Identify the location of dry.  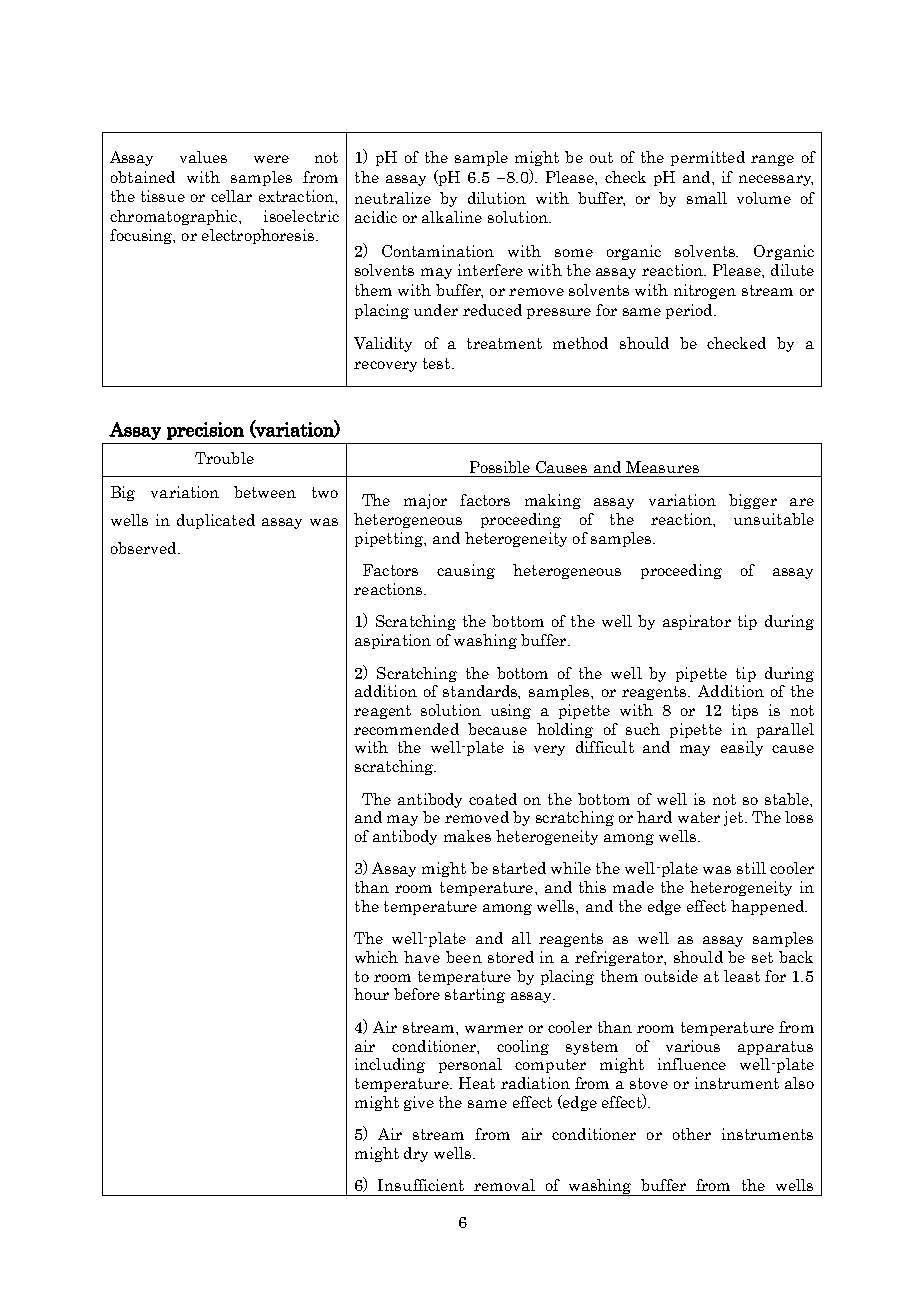
(416, 1154).
